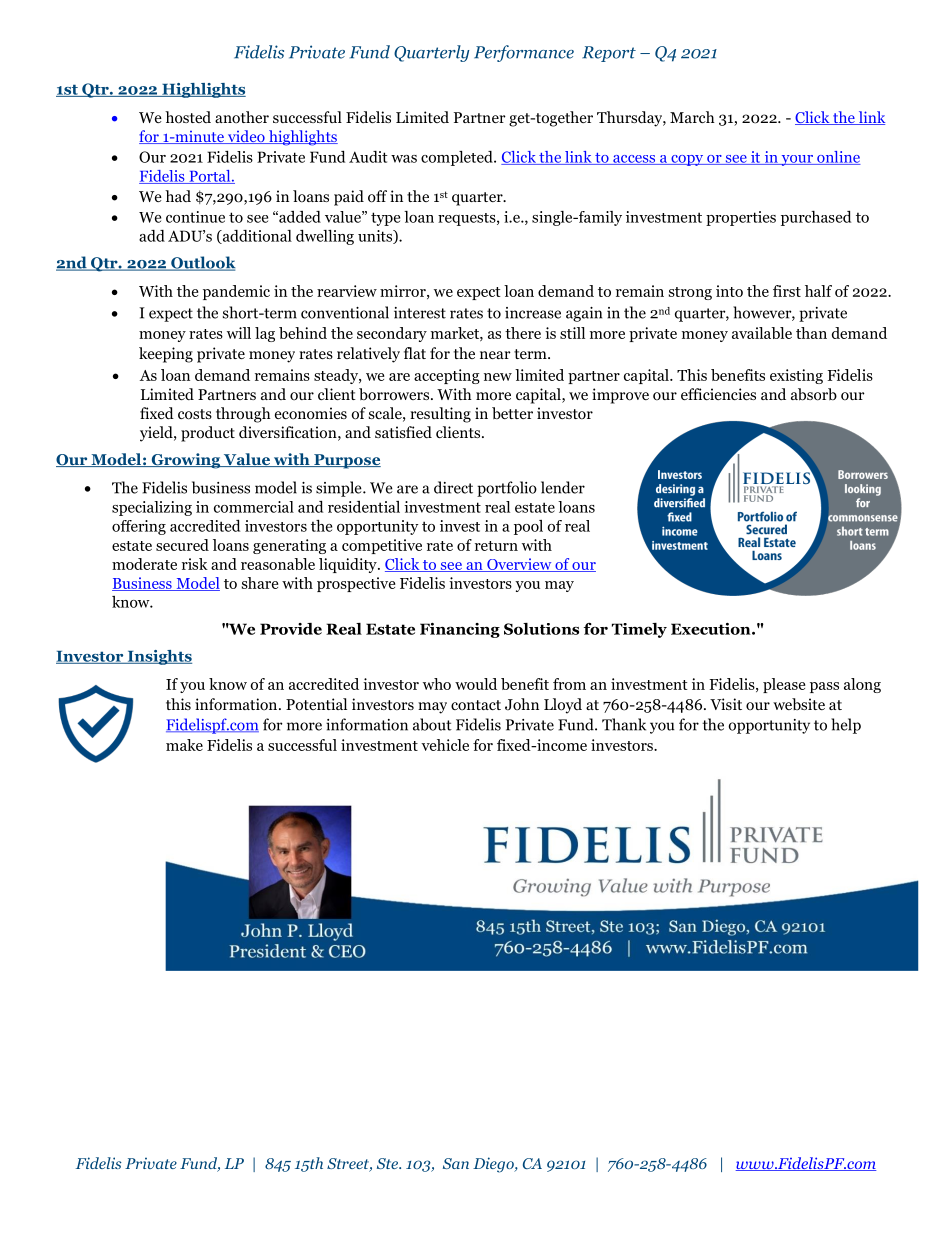 The height and width of the image is (1233, 952). What do you see at coordinates (456, 1163) in the image?
I see `San` at bounding box center [456, 1163].
